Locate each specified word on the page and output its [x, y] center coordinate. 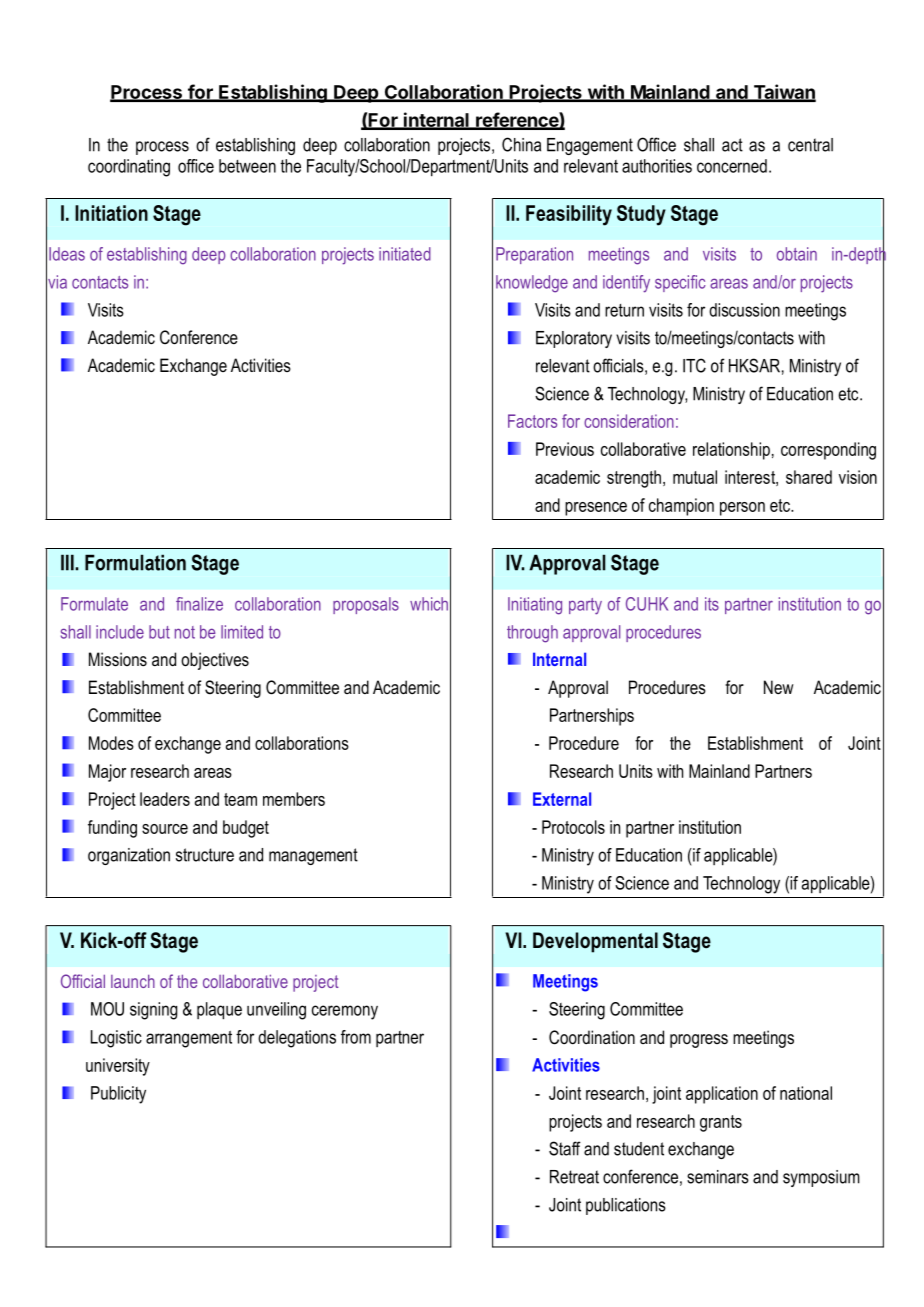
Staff [565, 1148]
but [159, 632]
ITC [694, 365]
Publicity [118, 1095]
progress [699, 1041]
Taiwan [783, 92]
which [429, 604]
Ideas [67, 254]
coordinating [129, 168]
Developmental [595, 942]
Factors [532, 421]
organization [129, 856]
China [521, 144]
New [778, 687]
